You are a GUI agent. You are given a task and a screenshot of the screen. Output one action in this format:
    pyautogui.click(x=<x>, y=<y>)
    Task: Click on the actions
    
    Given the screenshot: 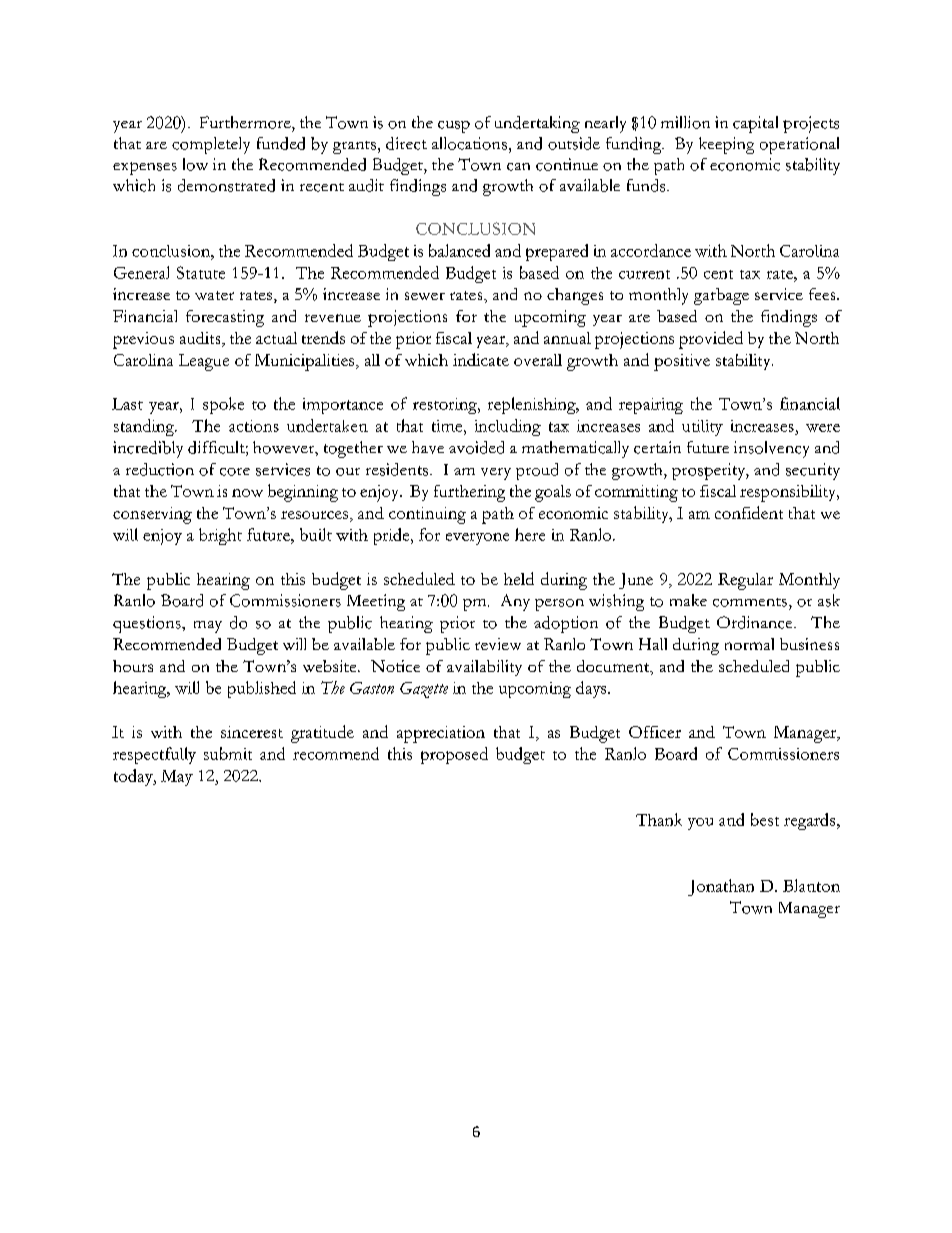 What is the action you would take?
    pyautogui.click(x=254, y=426)
